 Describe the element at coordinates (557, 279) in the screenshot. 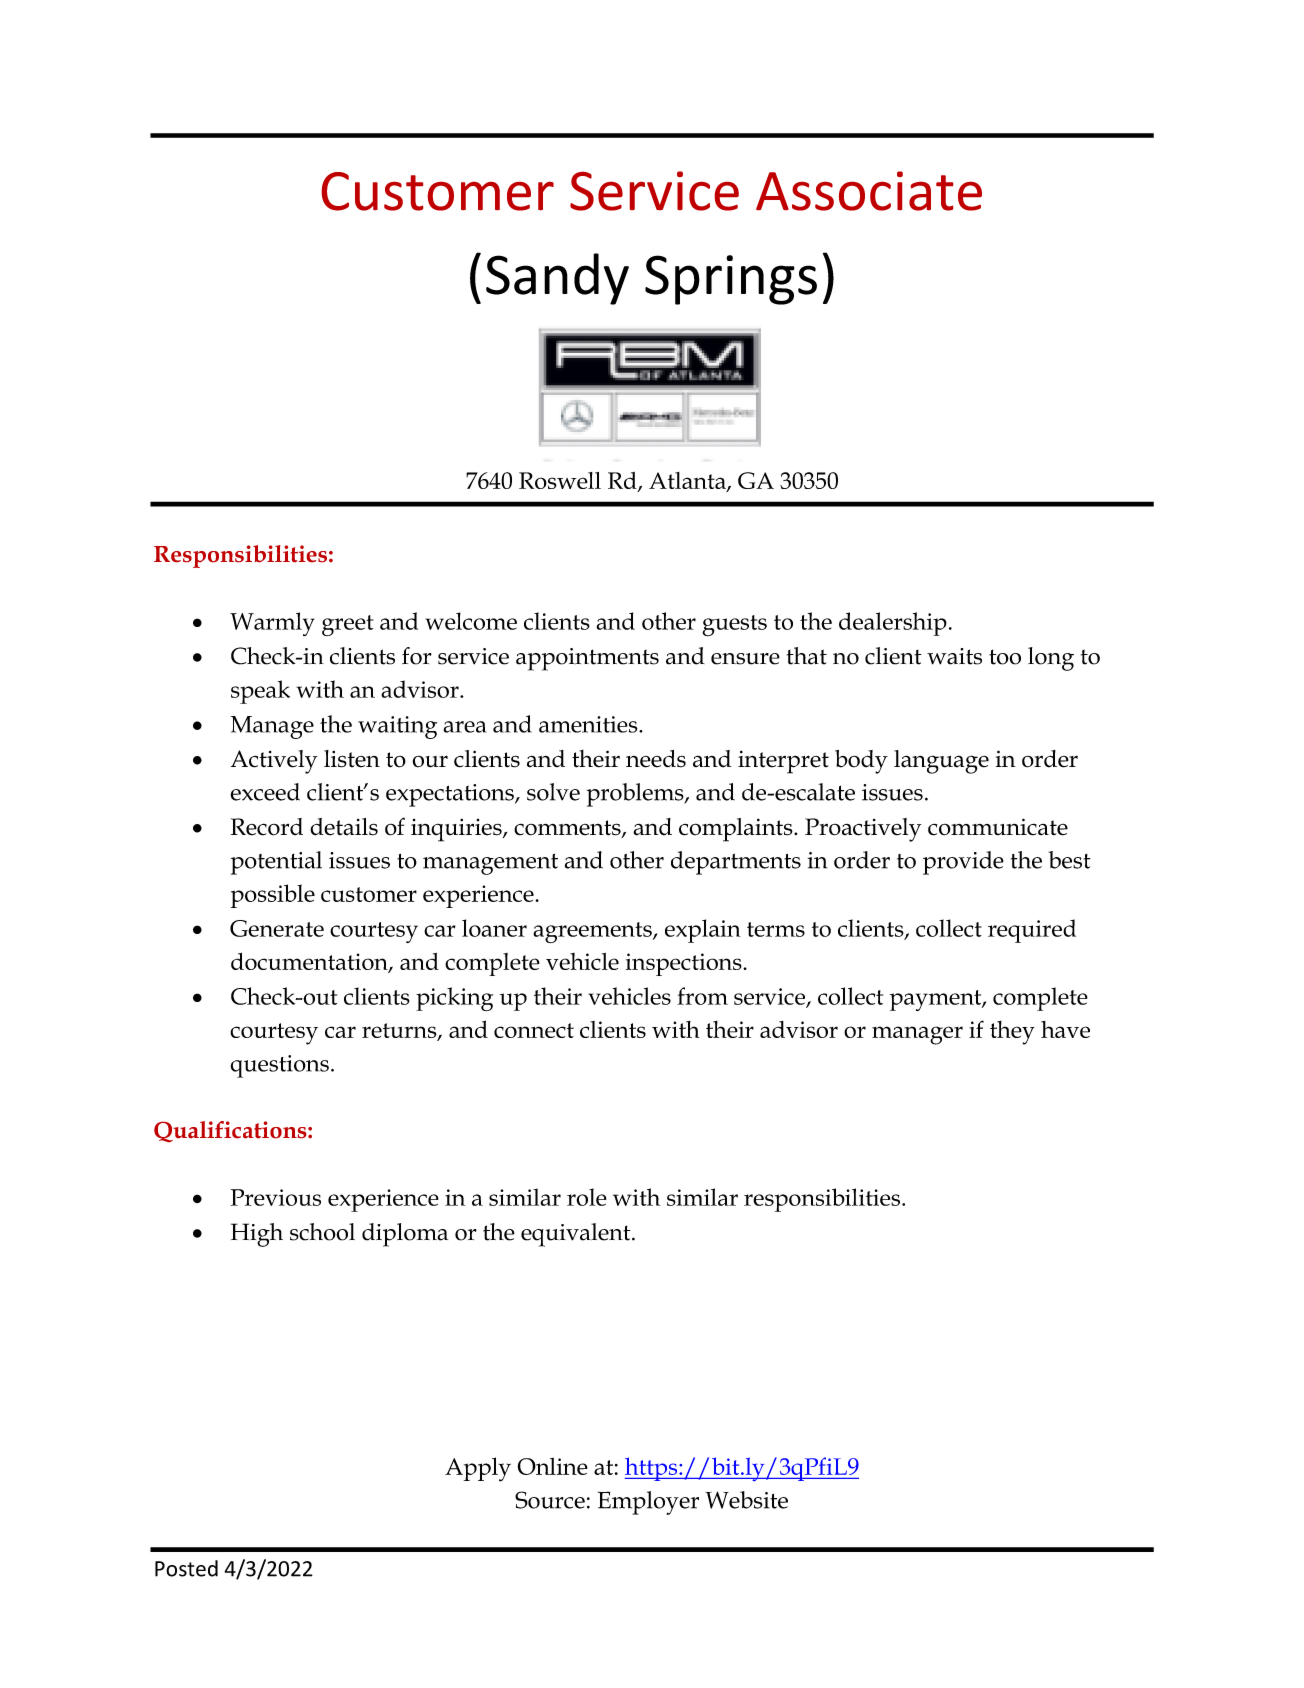

I see `Sandy` at that location.
